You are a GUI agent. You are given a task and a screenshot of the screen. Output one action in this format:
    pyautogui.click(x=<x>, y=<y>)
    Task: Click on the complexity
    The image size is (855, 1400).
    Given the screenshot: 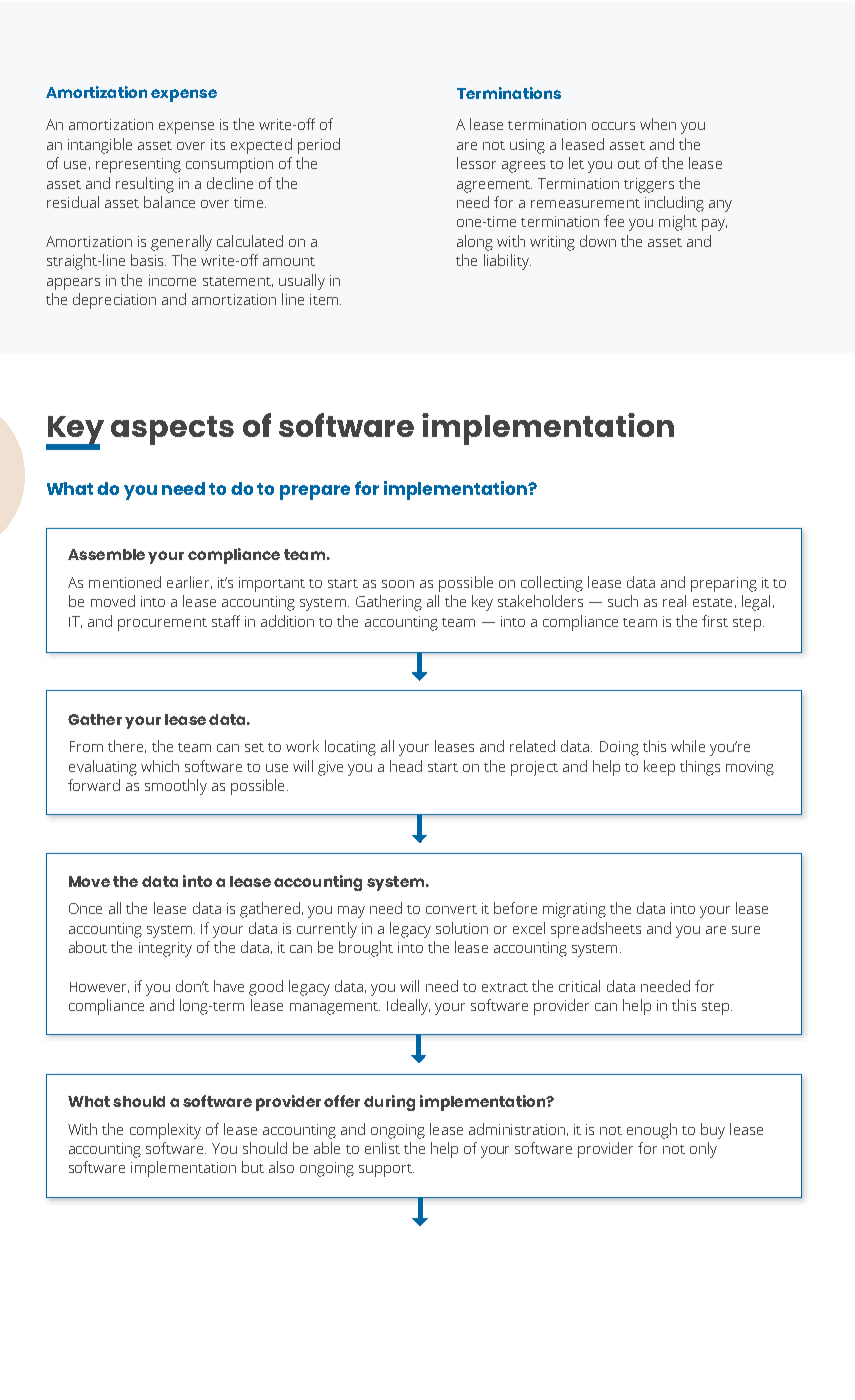 What is the action you would take?
    pyautogui.click(x=165, y=1131)
